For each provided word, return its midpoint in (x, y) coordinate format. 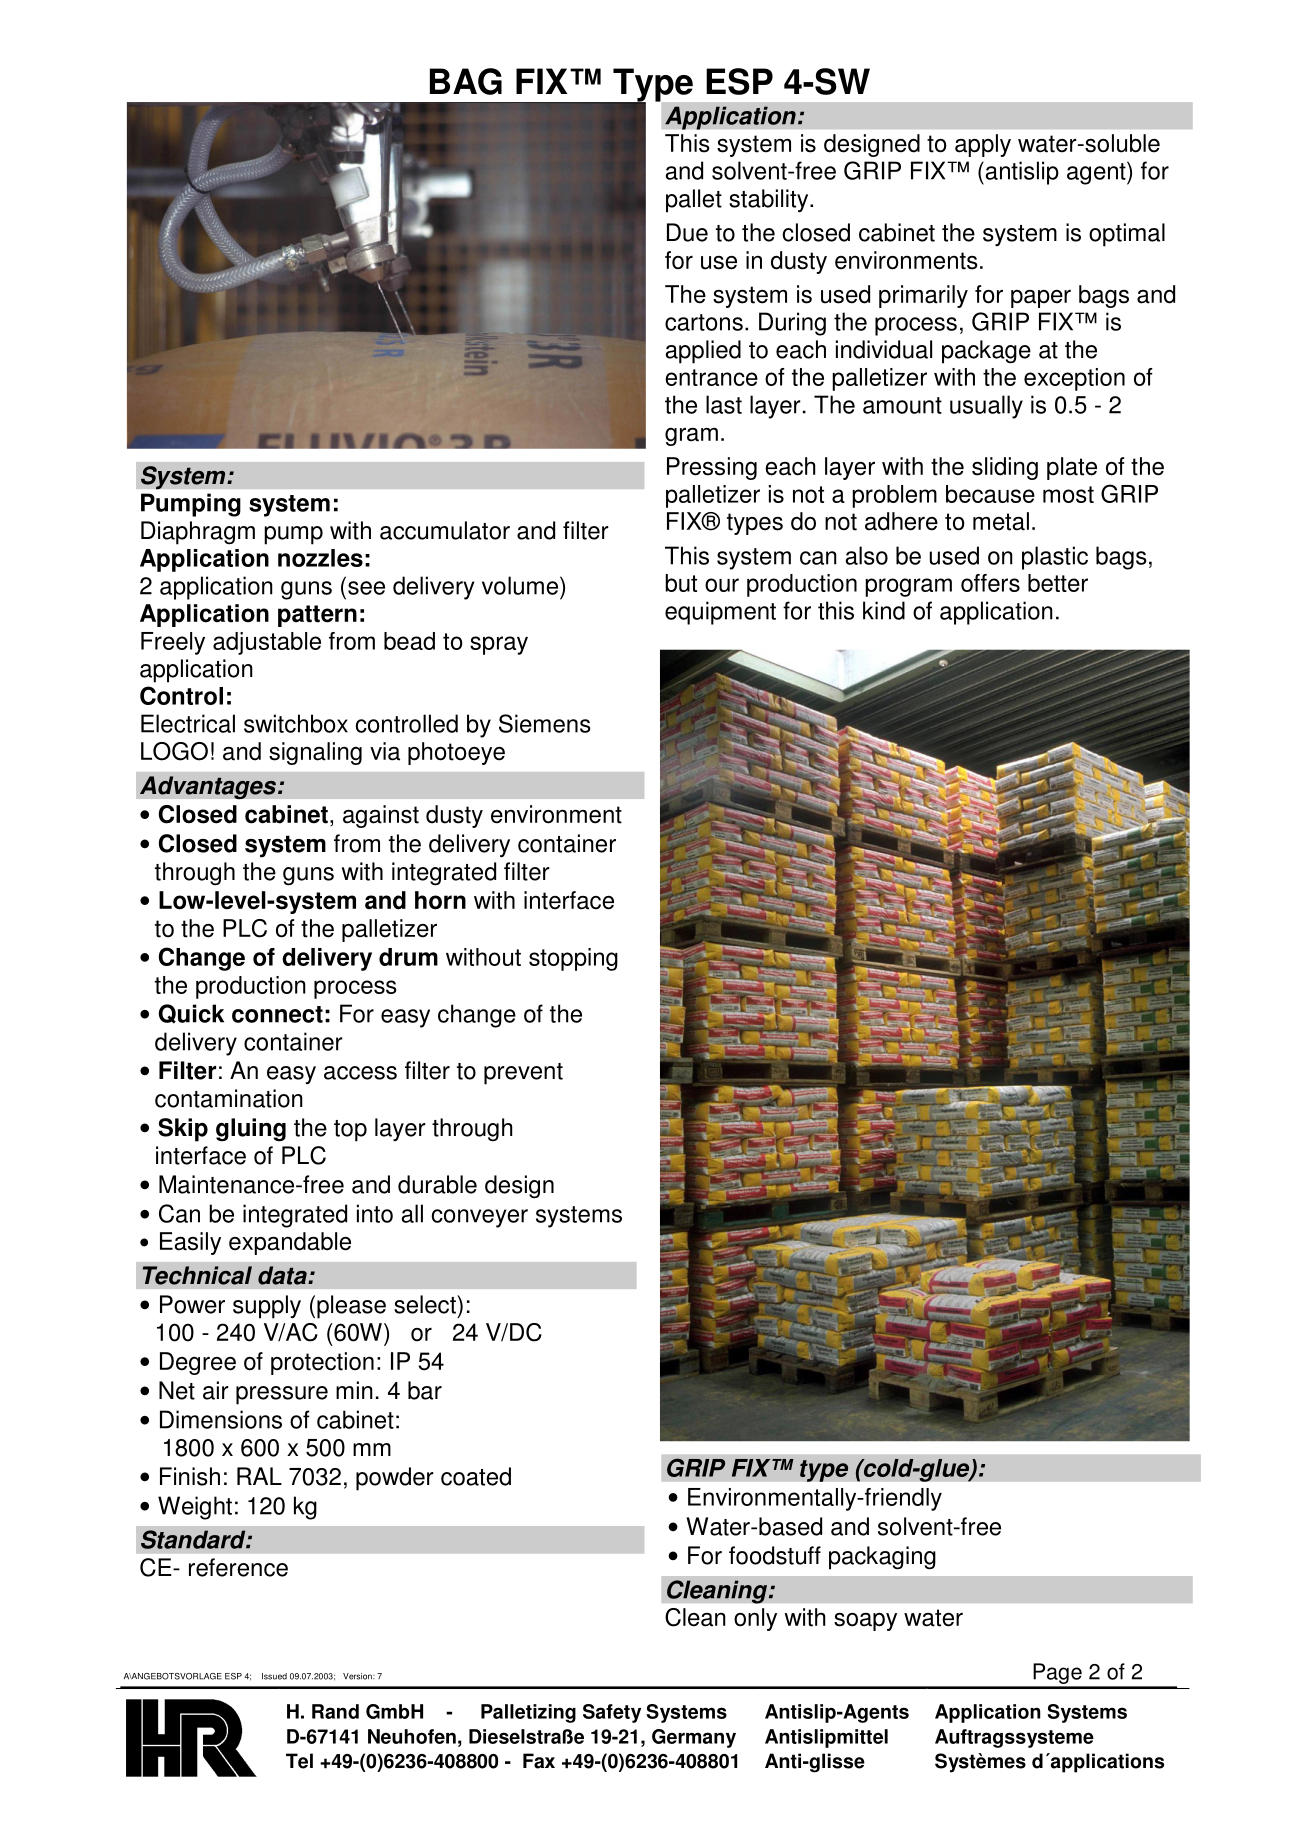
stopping (573, 959)
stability (770, 201)
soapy (865, 1621)
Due (687, 232)
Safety (612, 1713)
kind (884, 610)
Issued (274, 1676)
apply (983, 145)
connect (277, 1014)
